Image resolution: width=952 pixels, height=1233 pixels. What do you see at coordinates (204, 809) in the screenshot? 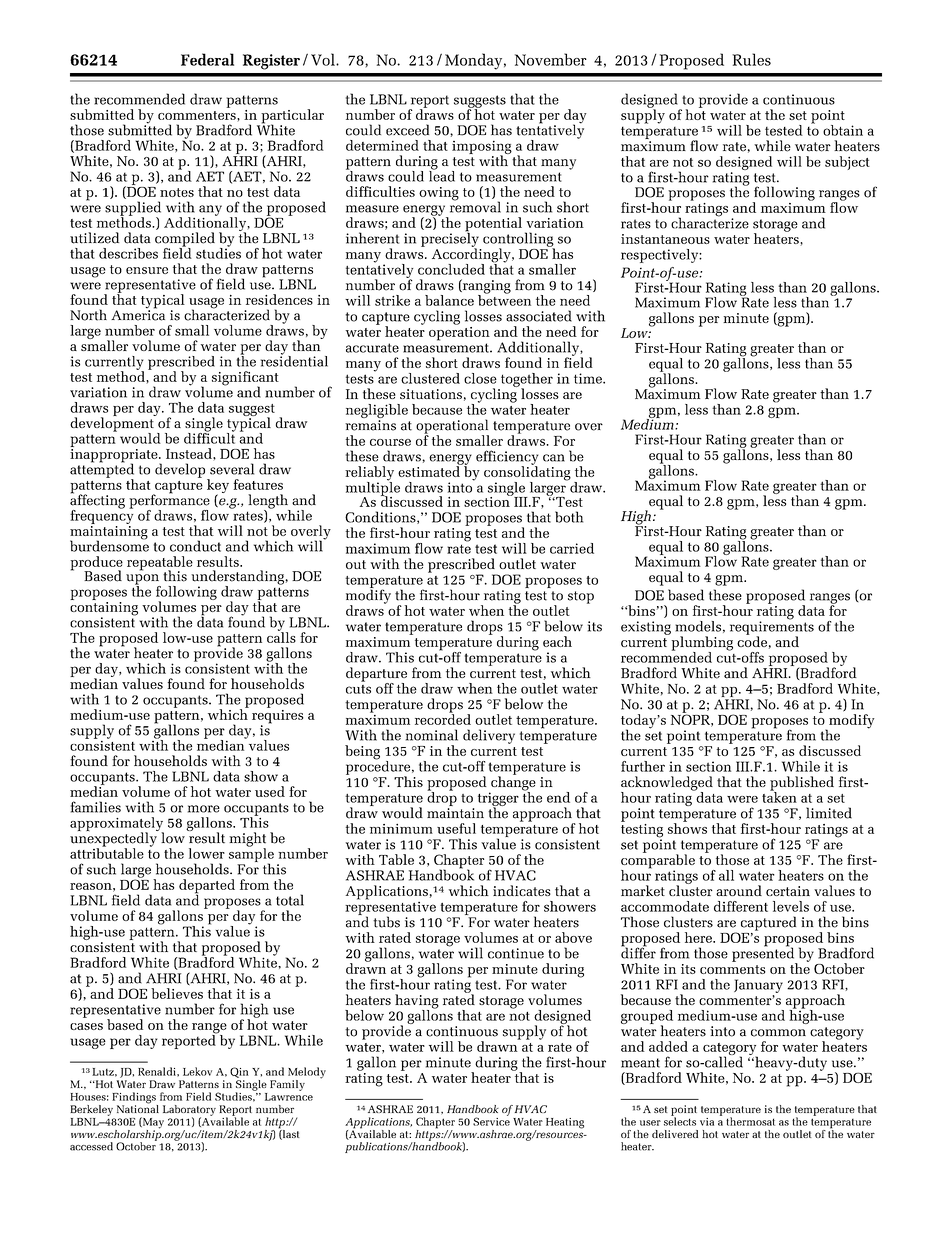
I see `more` at bounding box center [204, 809].
